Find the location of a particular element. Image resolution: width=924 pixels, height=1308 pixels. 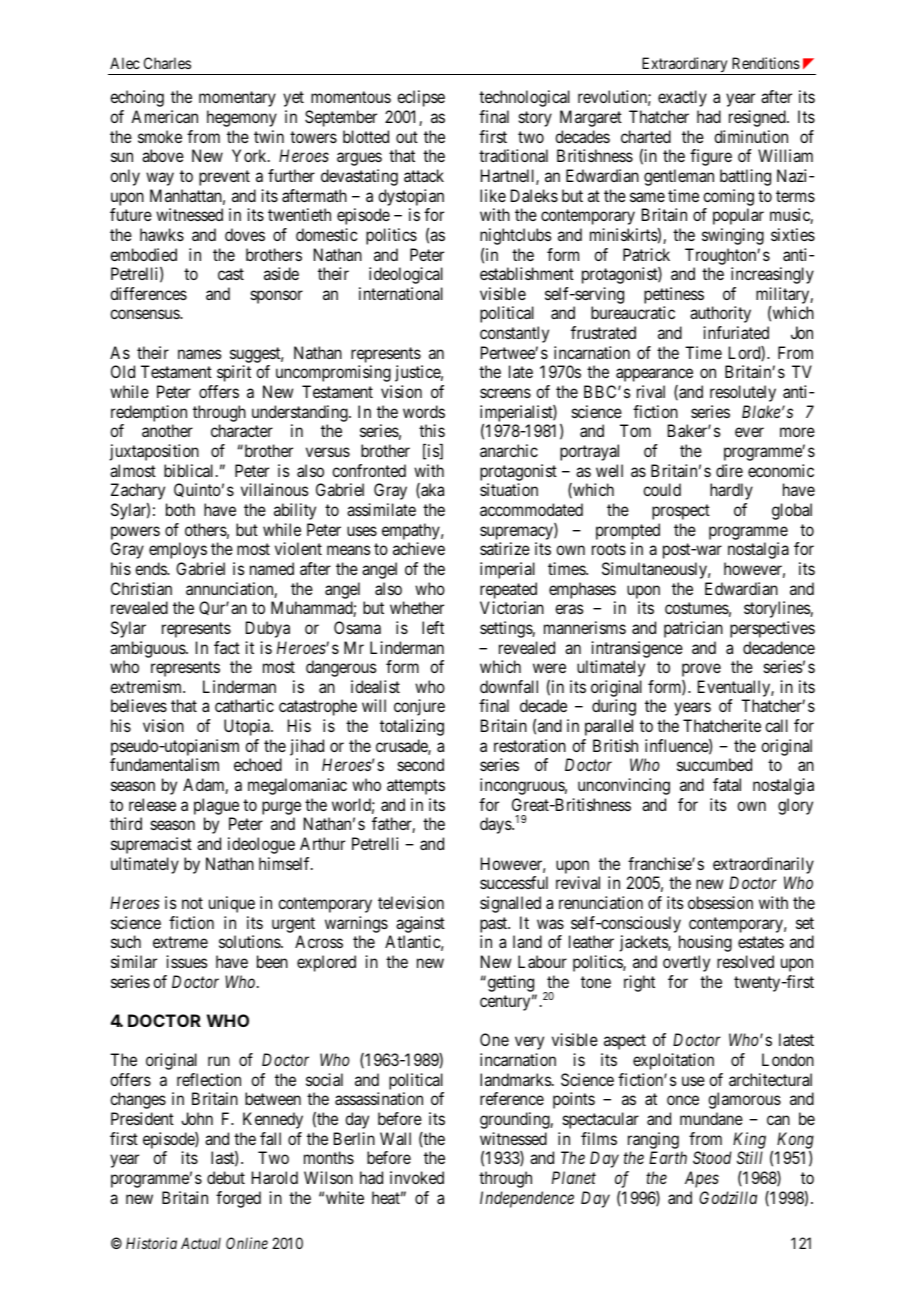

names is located at coordinates (199, 354).
